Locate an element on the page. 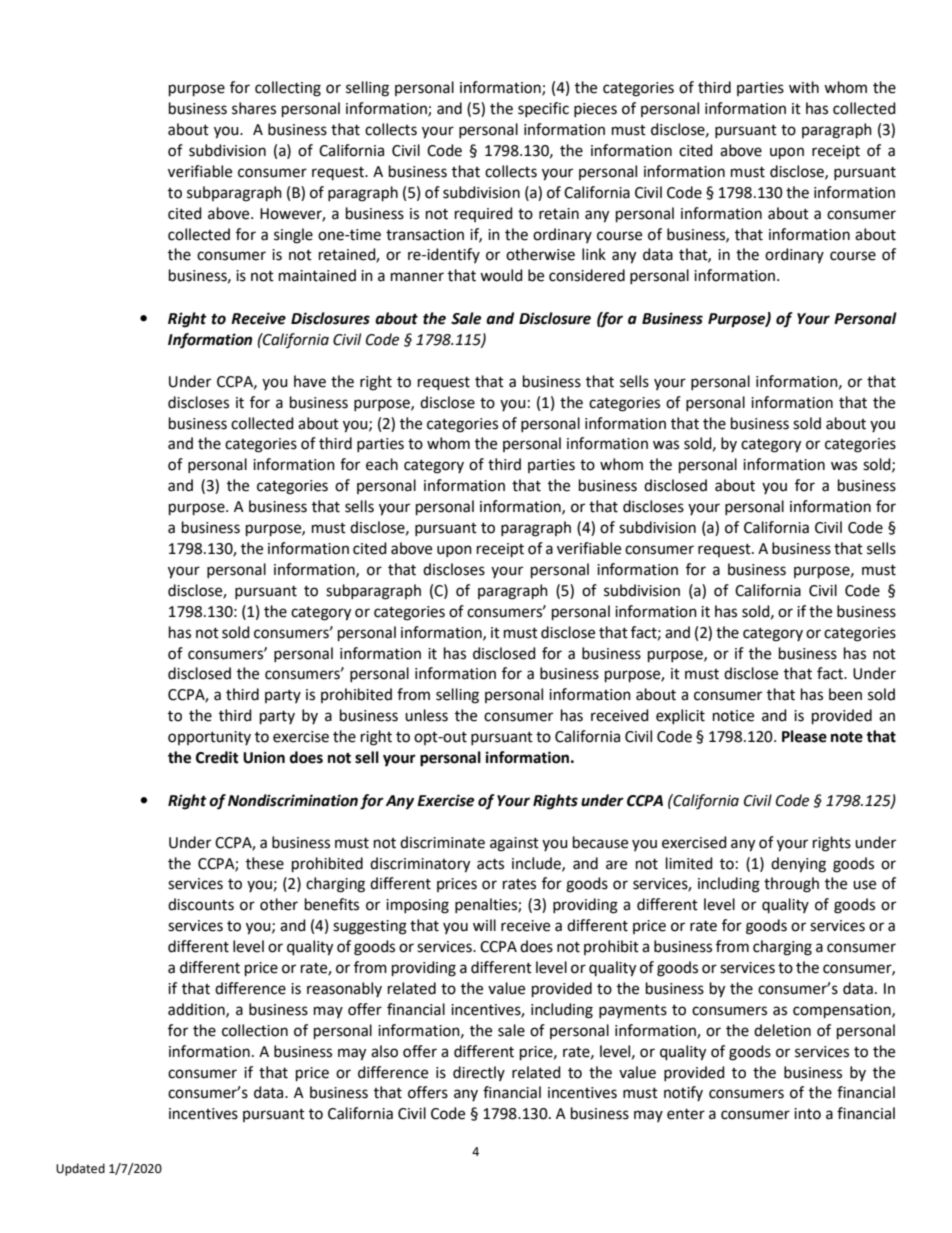  Updated is located at coordinates (80, 1169).
